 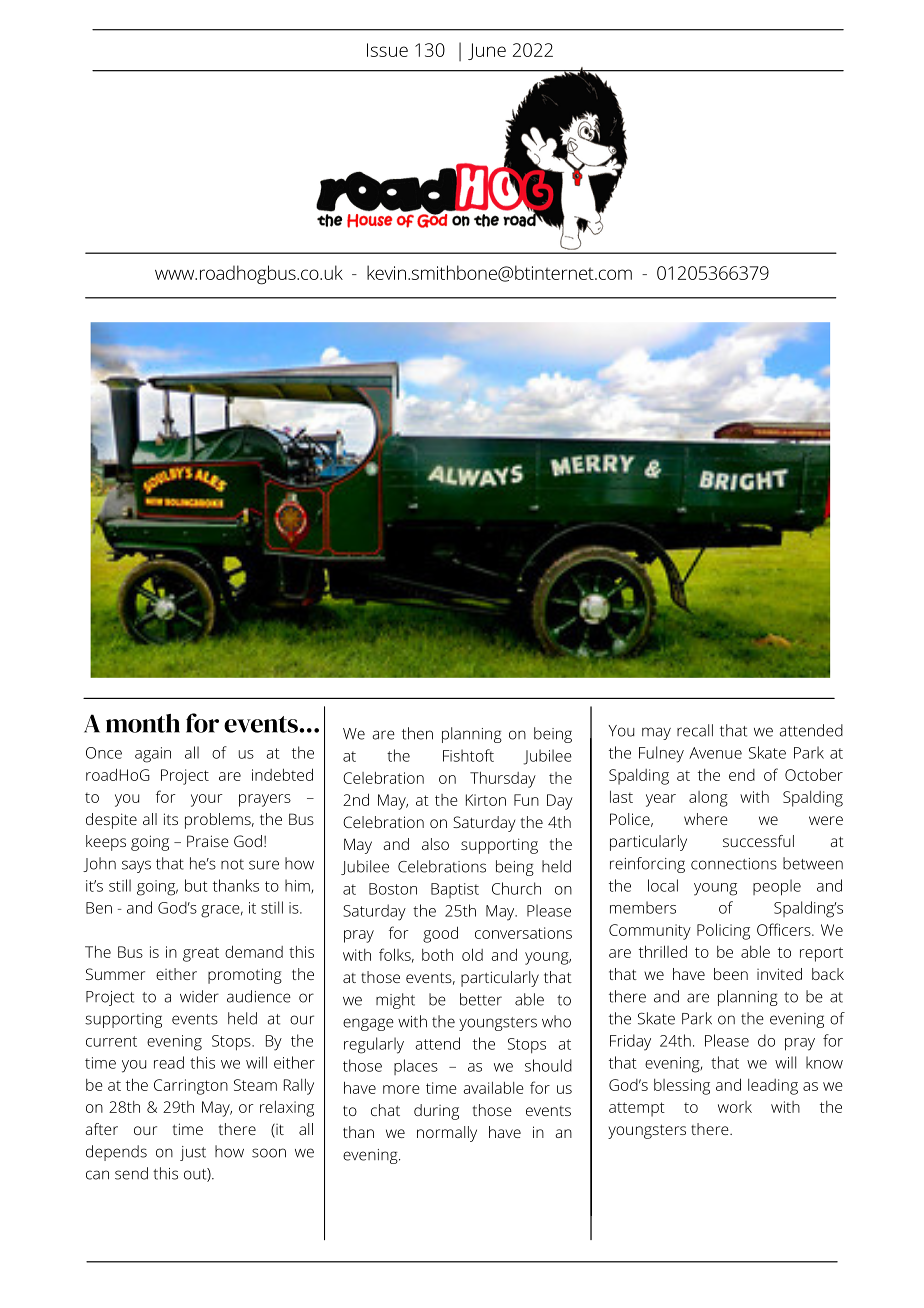 What do you see at coordinates (447, 1134) in the image?
I see `normally` at bounding box center [447, 1134].
